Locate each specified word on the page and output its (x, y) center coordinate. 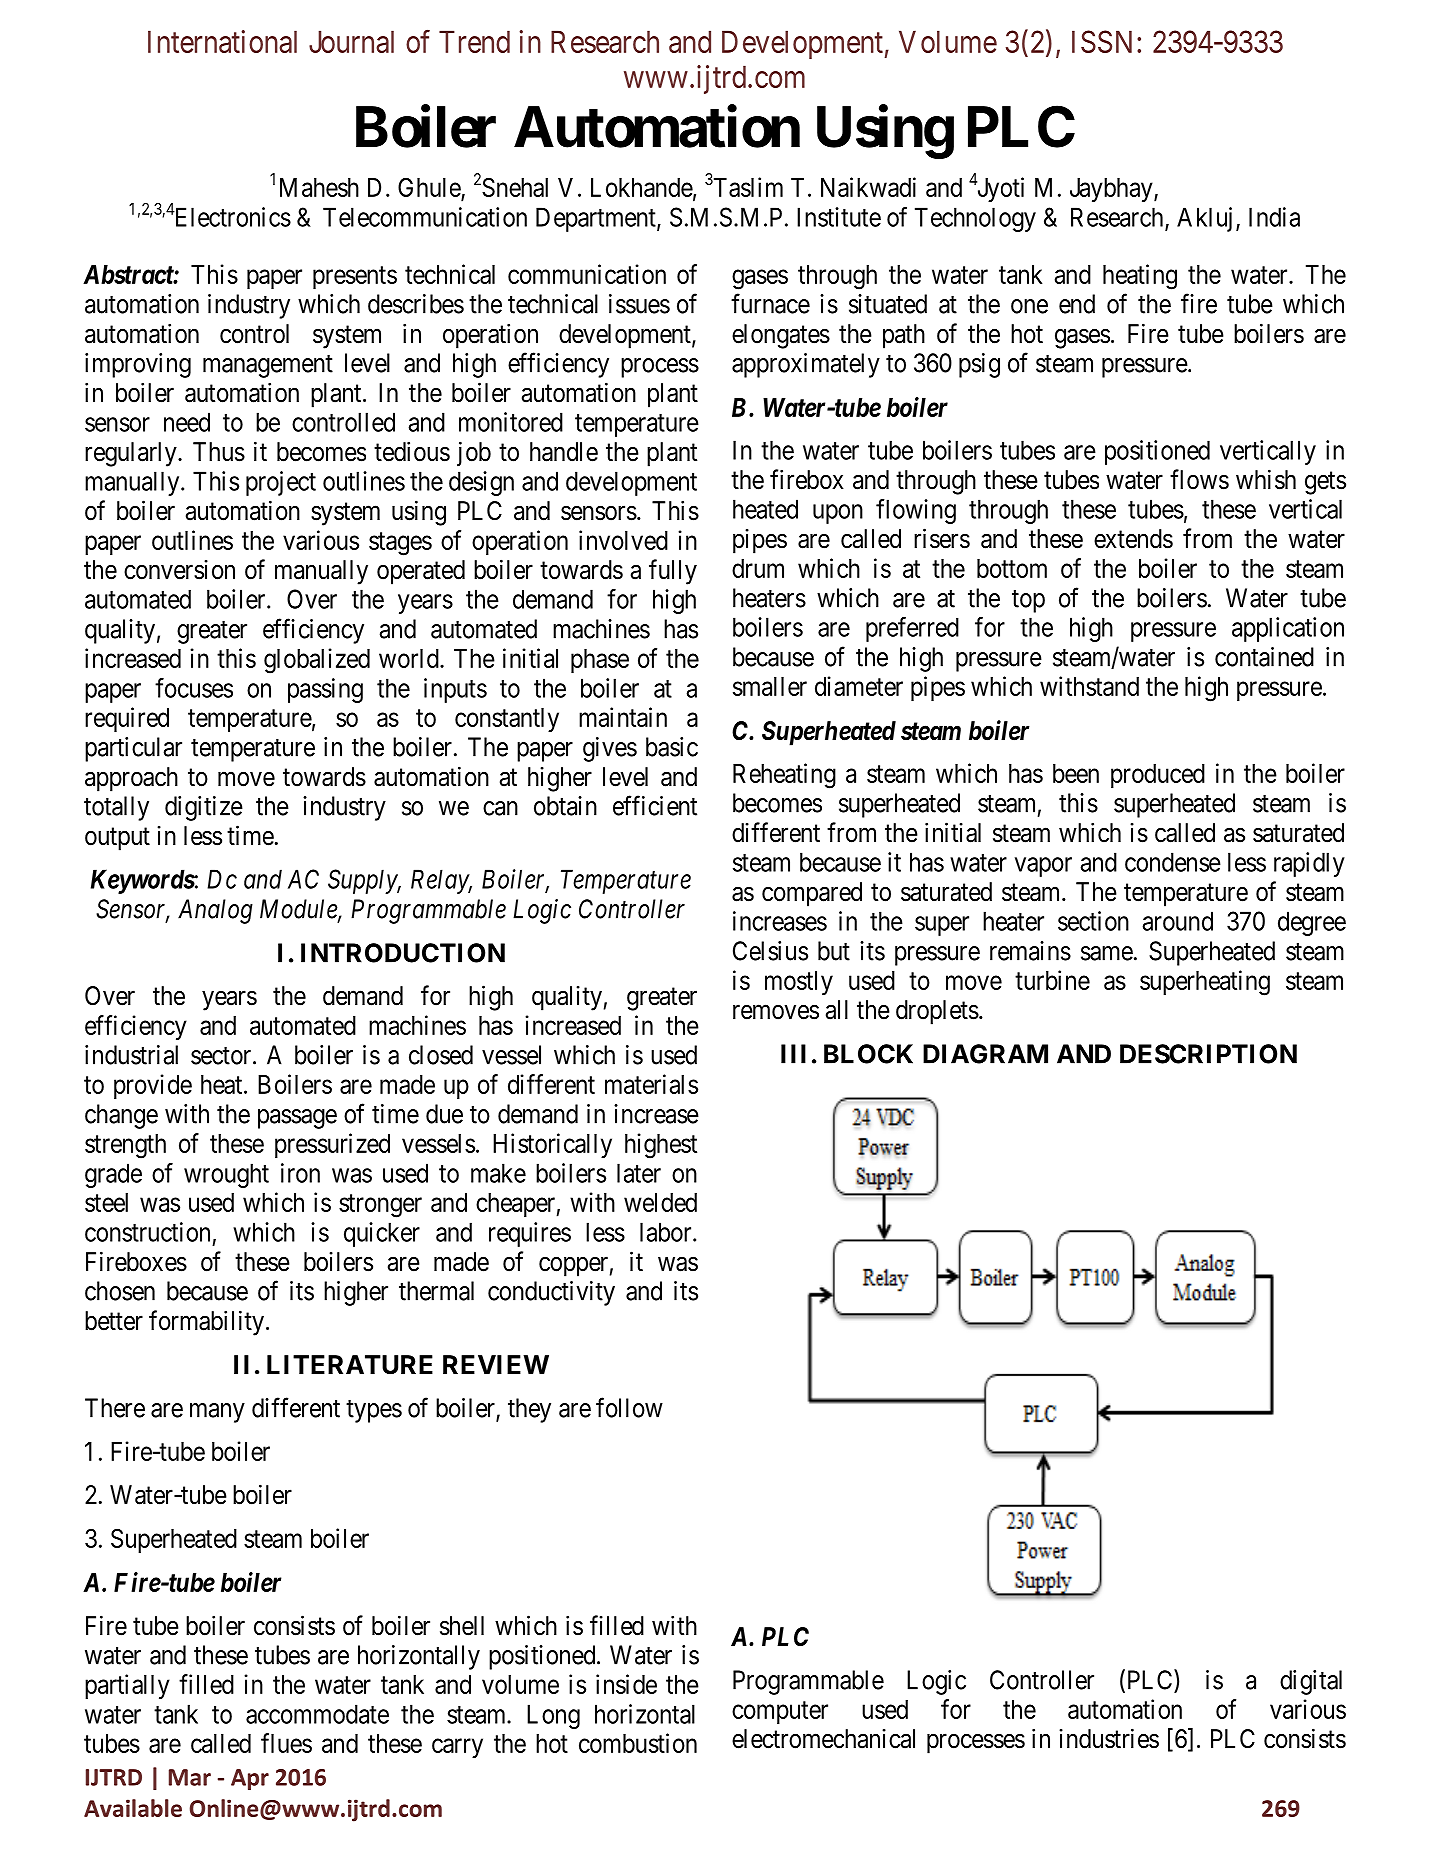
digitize (204, 808)
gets (1325, 483)
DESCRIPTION (1208, 1054)
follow (629, 1407)
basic (672, 747)
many (217, 1413)
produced (1158, 776)
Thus (219, 452)
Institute (839, 217)
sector (222, 1056)
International (222, 41)
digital (1311, 1682)
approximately (806, 365)
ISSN (1102, 41)
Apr (250, 1779)
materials (651, 1084)
